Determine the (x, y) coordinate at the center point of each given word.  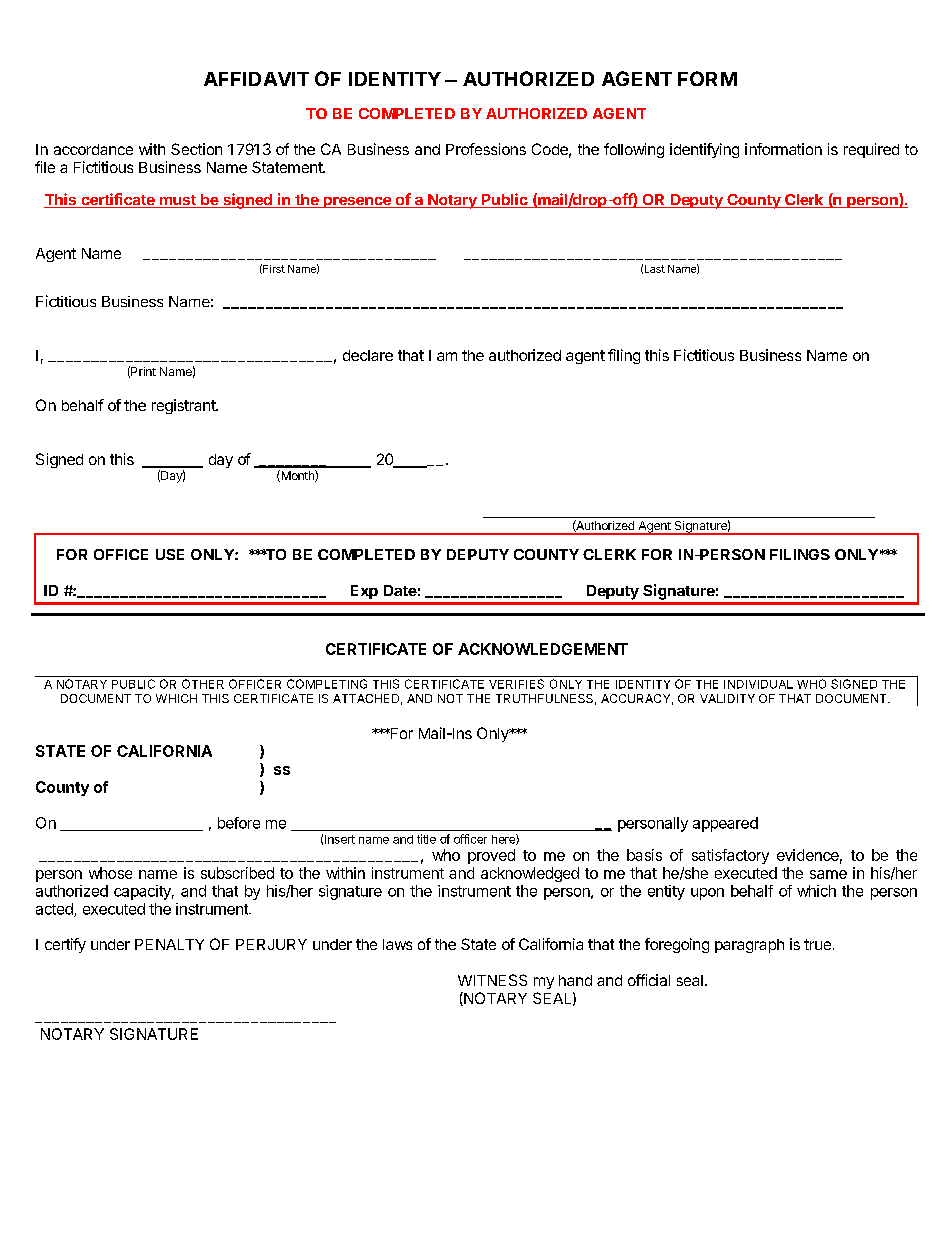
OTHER (203, 684)
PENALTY (169, 944)
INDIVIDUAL (758, 684)
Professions (486, 149)
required (871, 150)
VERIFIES (516, 684)
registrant (184, 406)
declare (368, 355)
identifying (704, 150)
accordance (93, 149)
